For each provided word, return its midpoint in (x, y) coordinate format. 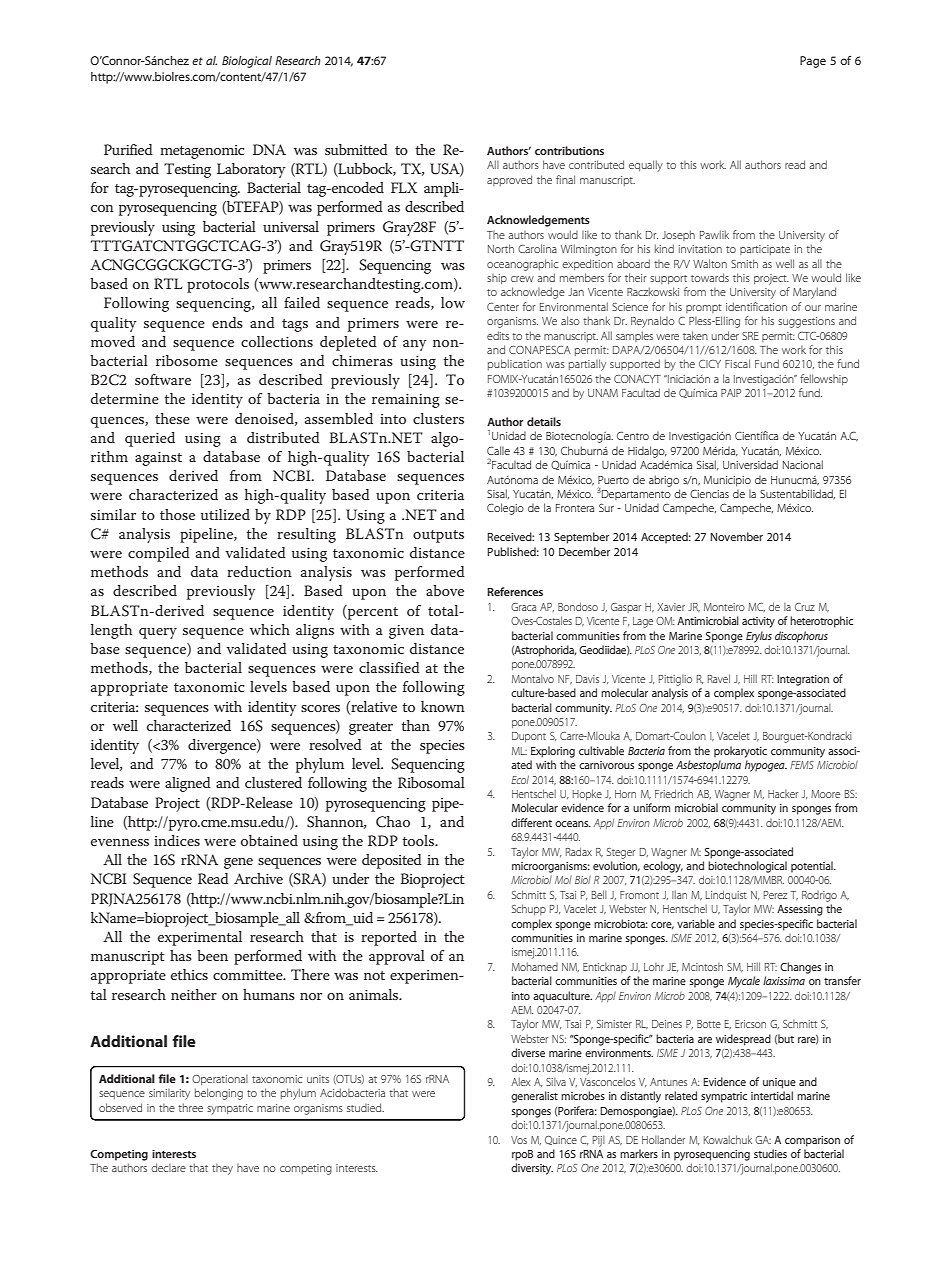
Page (813, 62)
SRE (750, 336)
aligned (188, 784)
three (190, 1107)
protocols (218, 285)
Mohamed (535, 966)
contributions (569, 150)
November (737, 536)
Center (503, 307)
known (443, 706)
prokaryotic (740, 752)
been (212, 955)
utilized (225, 514)
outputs (438, 536)
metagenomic (202, 152)
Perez (775, 895)
